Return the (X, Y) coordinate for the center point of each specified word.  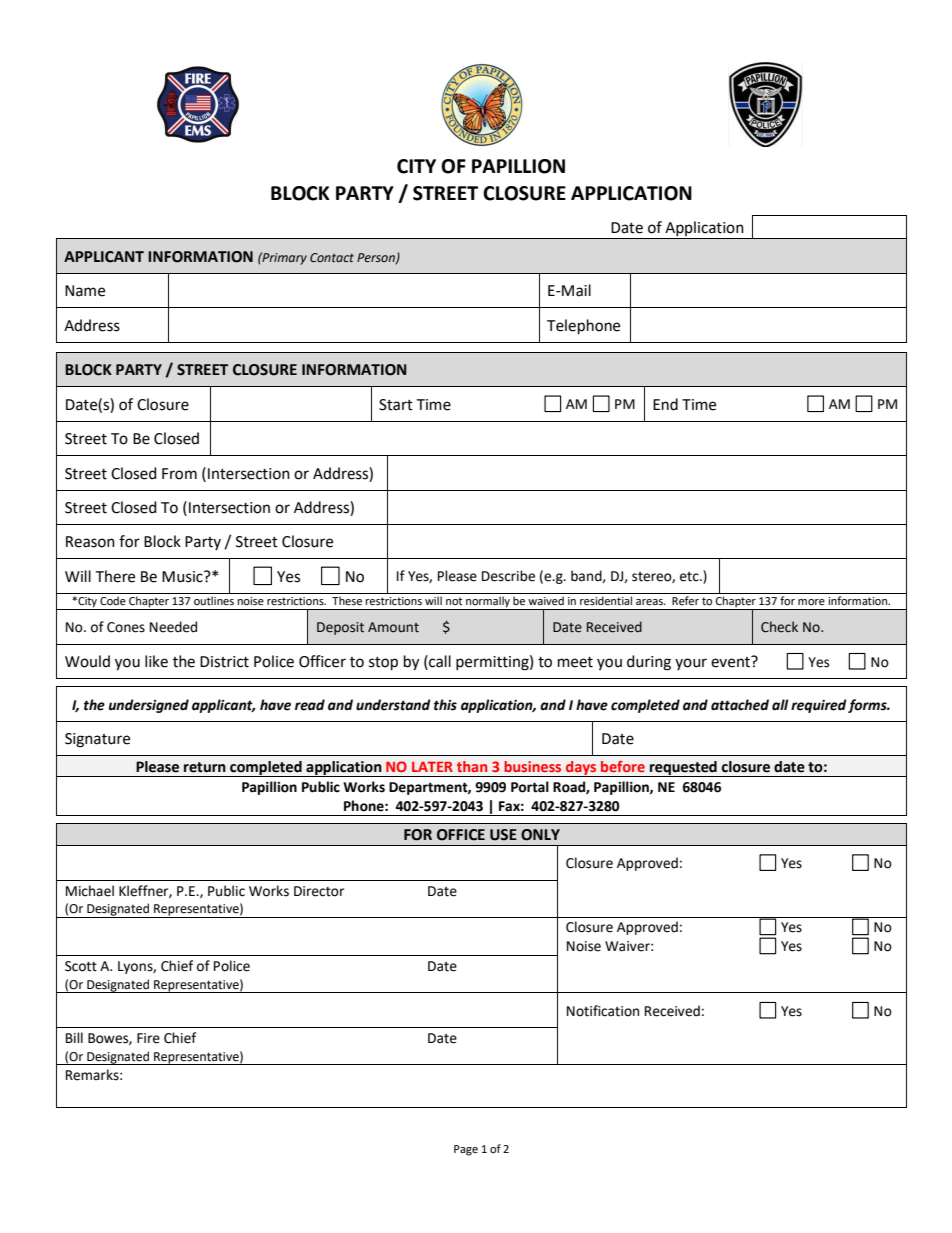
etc (690, 577)
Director (319, 891)
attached (740, 705)
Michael (90, 891)
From (179, 474)
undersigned (149, 706)
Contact (332, 257)
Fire (148, 1038)
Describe (508, 576)
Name (85, 291)
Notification (603, 1011)
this (445, 705)
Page (466, 1150)
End (665, 404)
